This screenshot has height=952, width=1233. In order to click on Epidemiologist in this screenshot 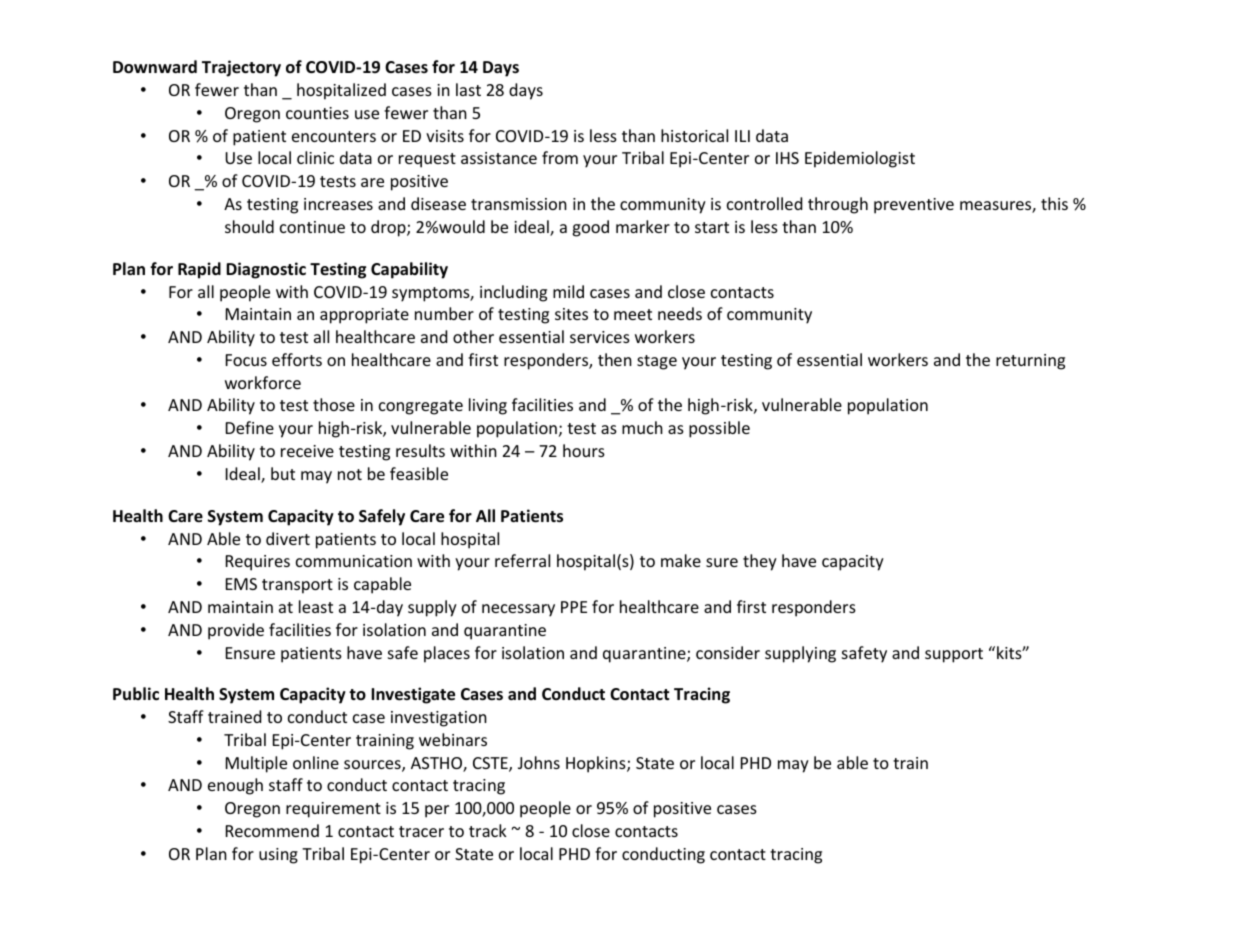, I will do `click(860, 159)`.
